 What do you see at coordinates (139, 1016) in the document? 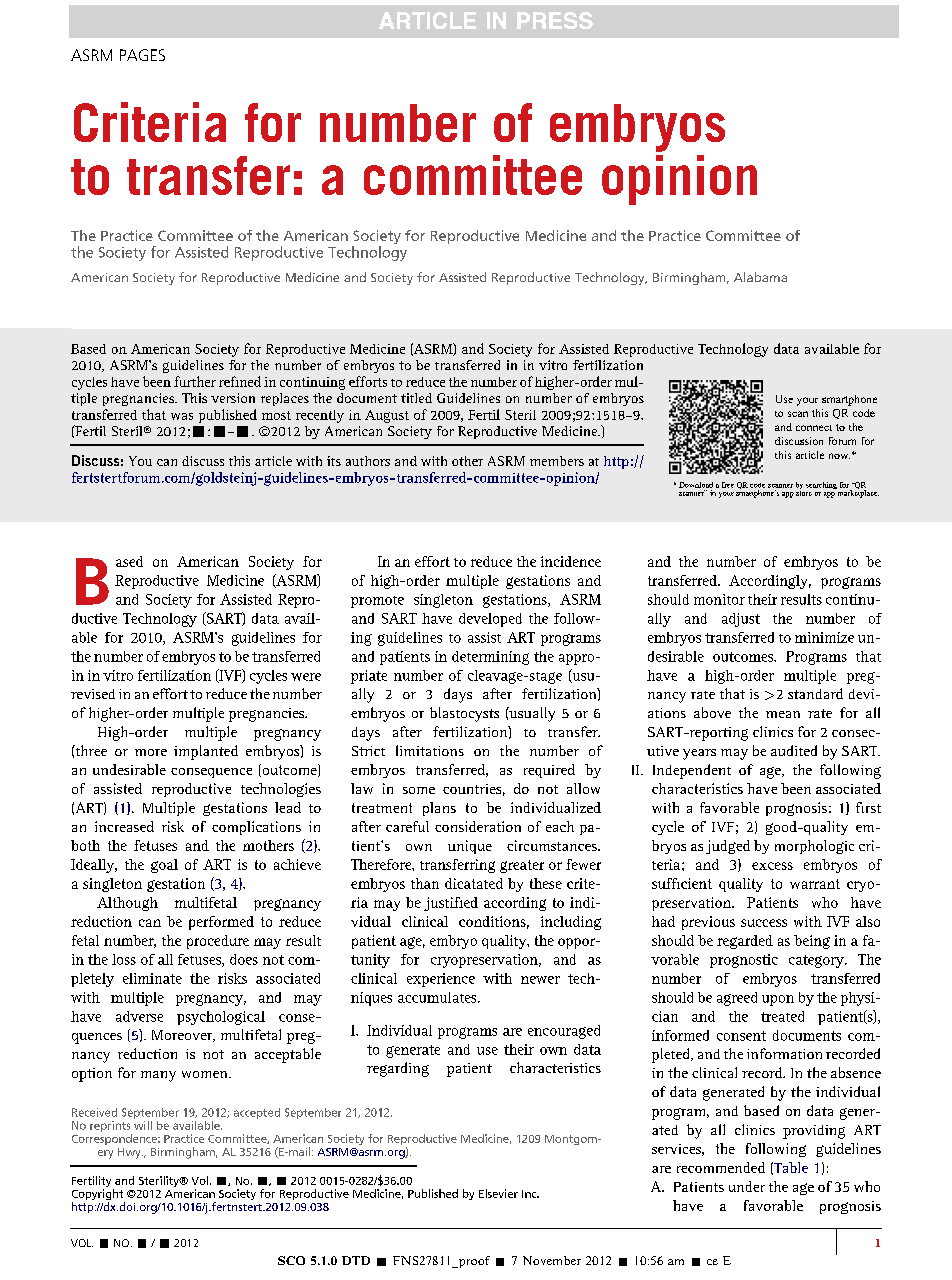
I see `adverse` at bounding box center [139, 1016].
